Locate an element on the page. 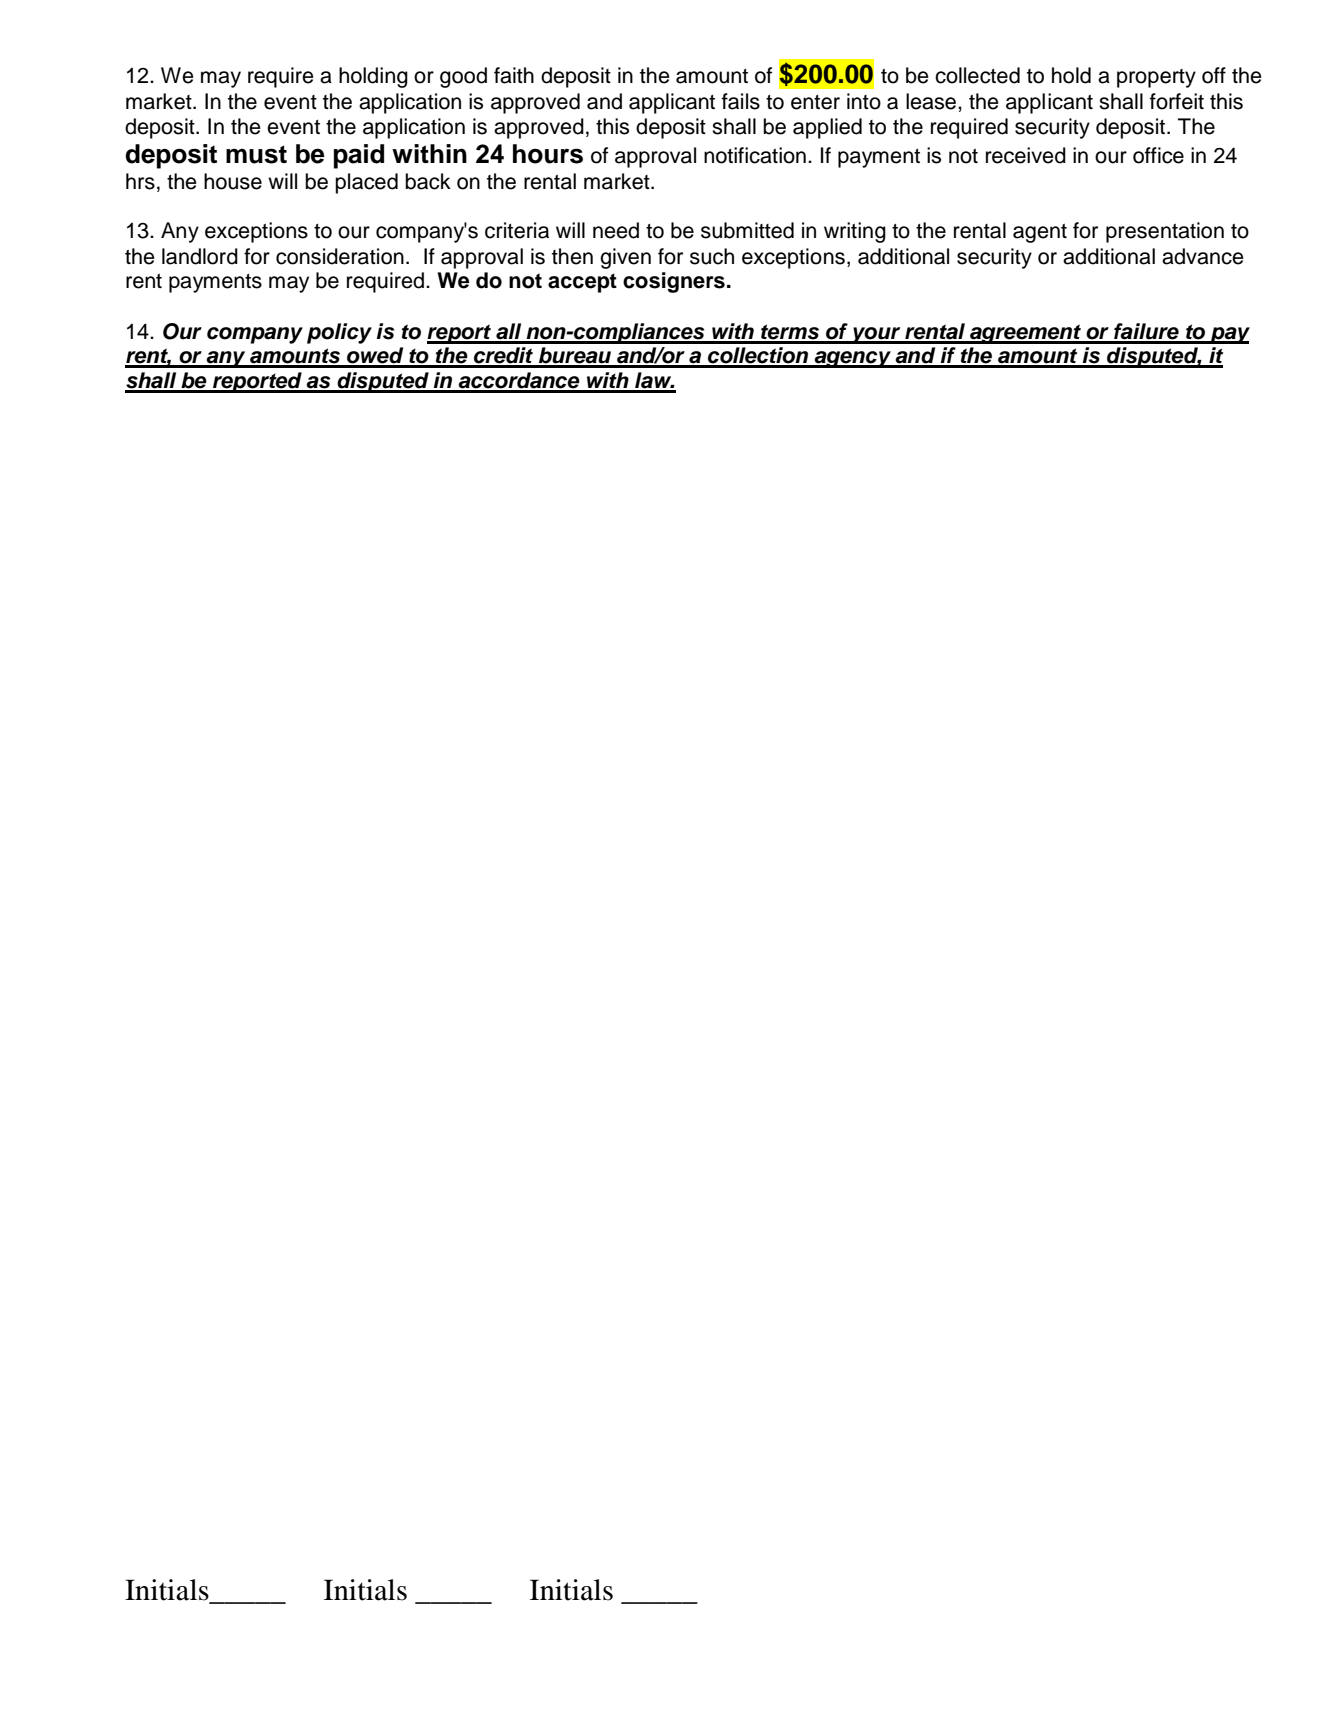 The height and width of the image is (1720, 1329). good is located at coordinates (463, 77).
